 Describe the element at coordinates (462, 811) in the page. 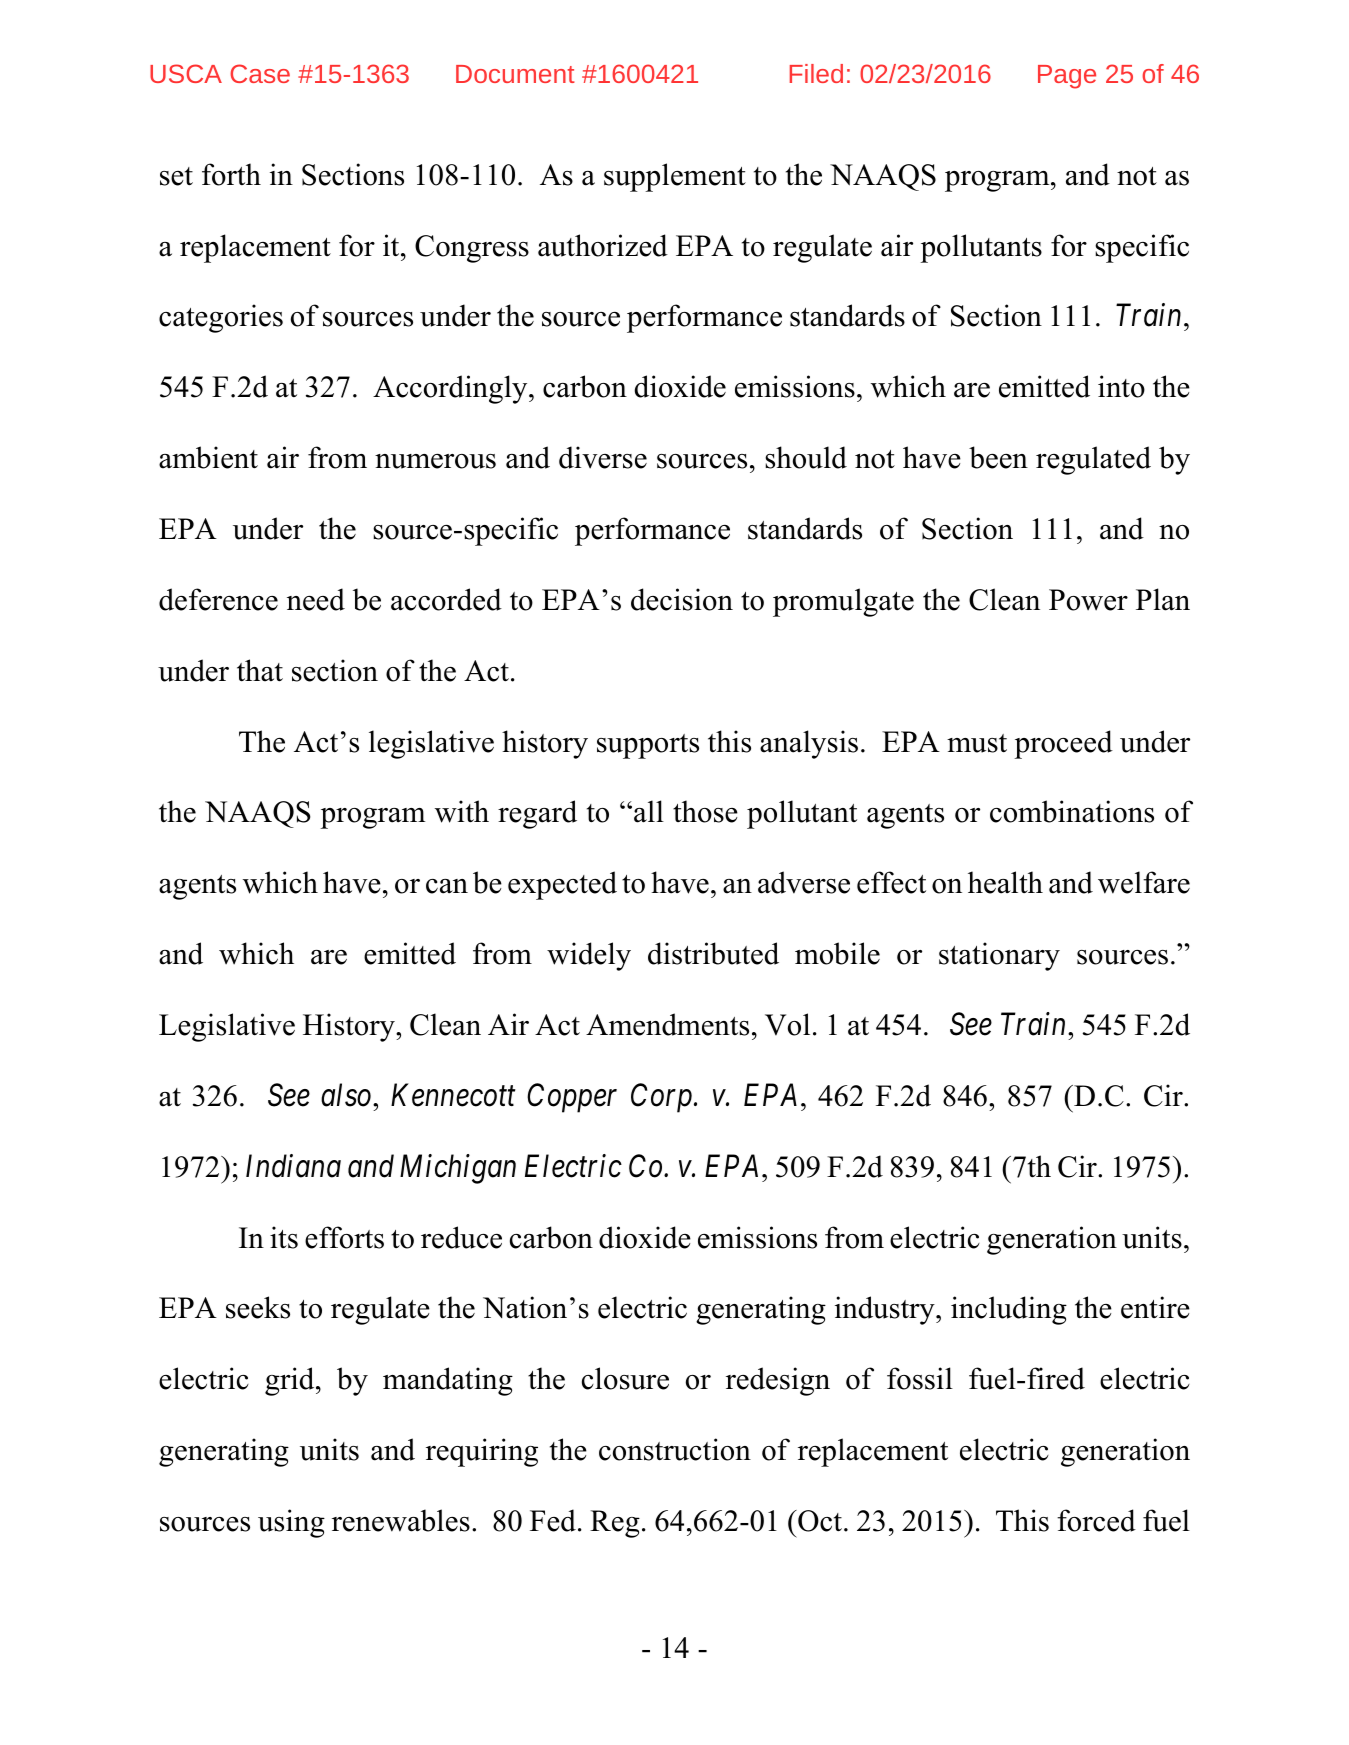

I see `with` at that location.
